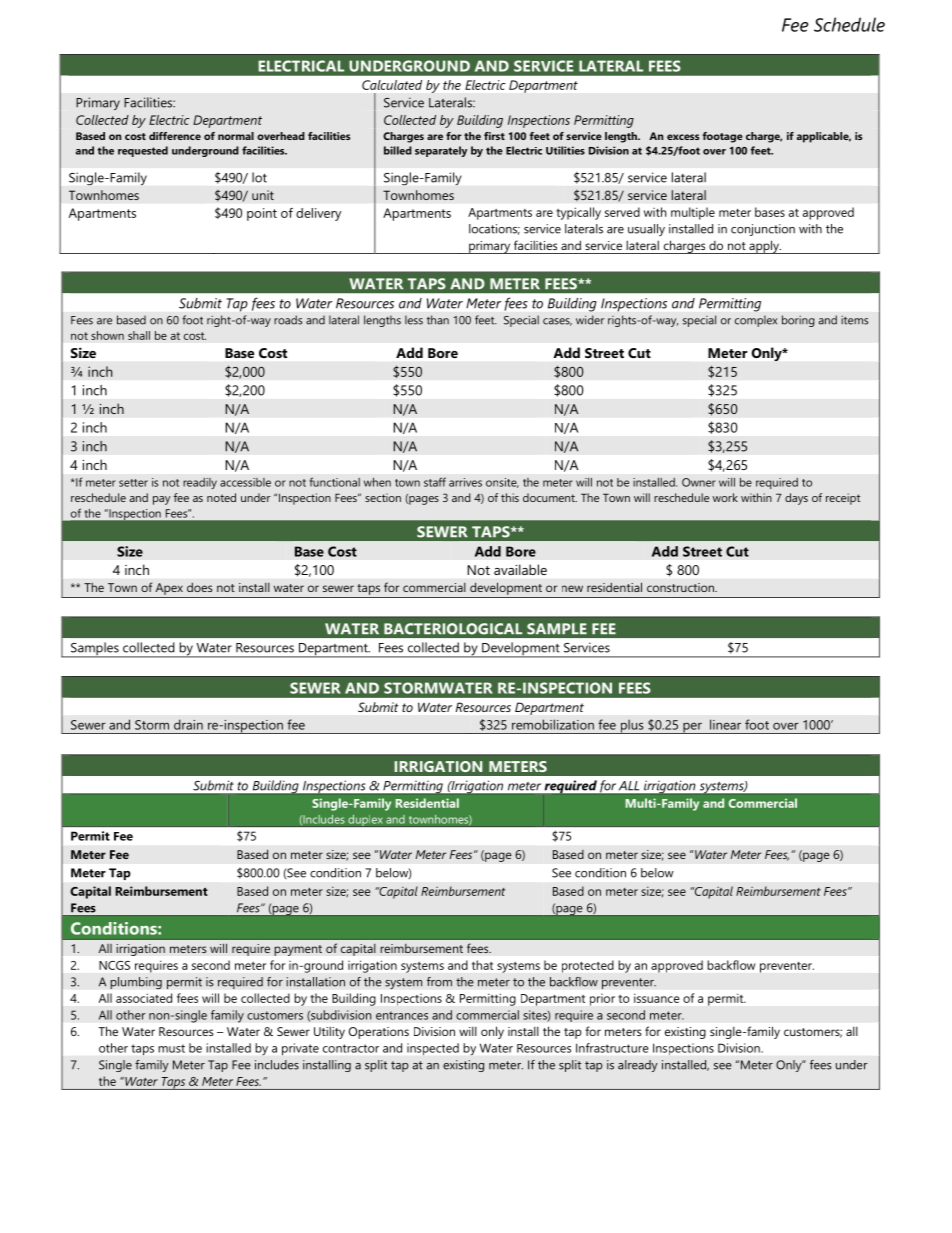 The width and height of the screenshot is (952, 1233). What do you see at coordinates (175, 136) in the screenshot?
I see `difference` at bounding box center [175, 136].
